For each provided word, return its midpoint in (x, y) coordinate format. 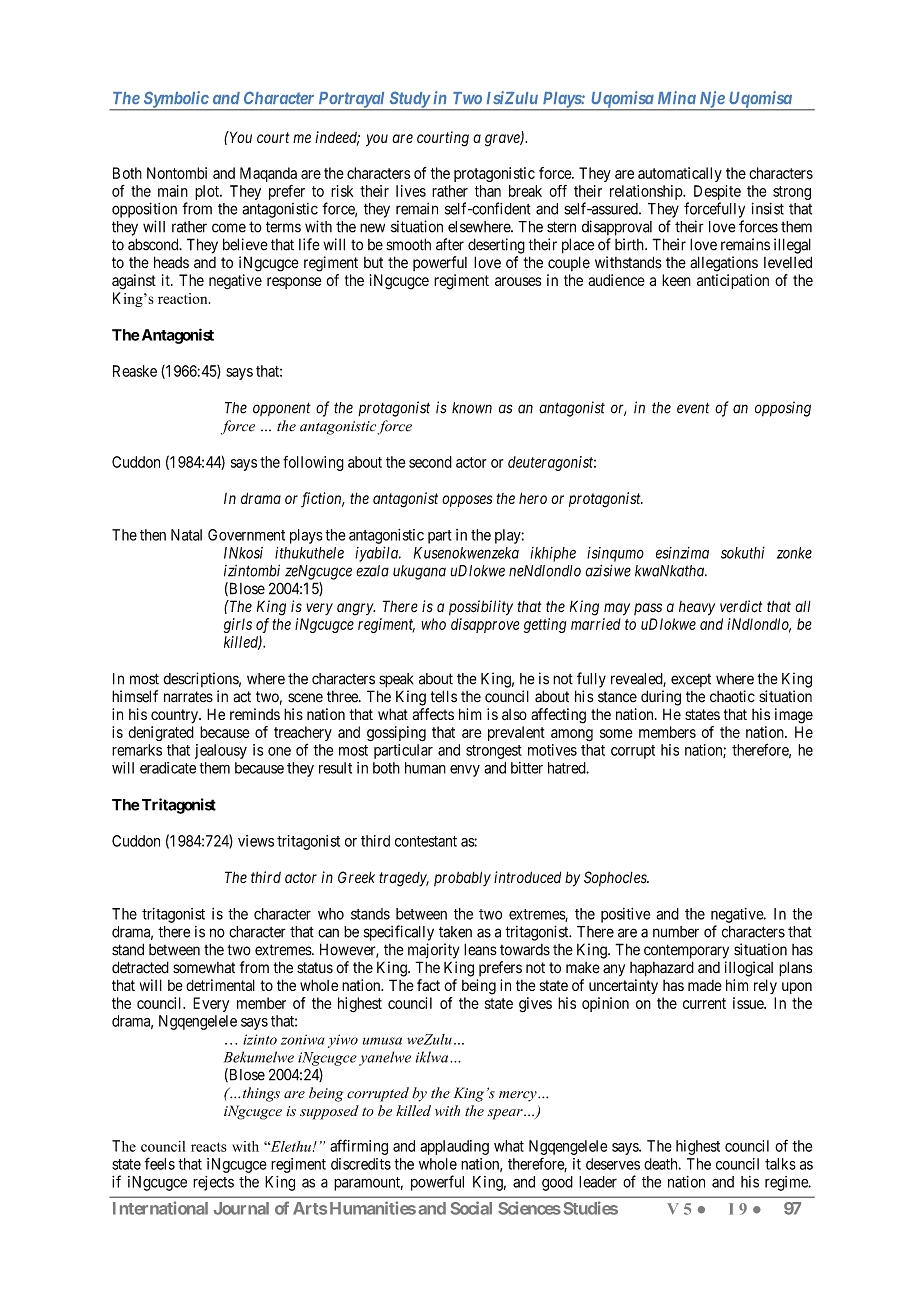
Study (409, 100)
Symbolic (175, 100)
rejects (213, 1183)
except (691, 680)
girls (238, 625)
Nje (711, 100)
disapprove (485, 625)
